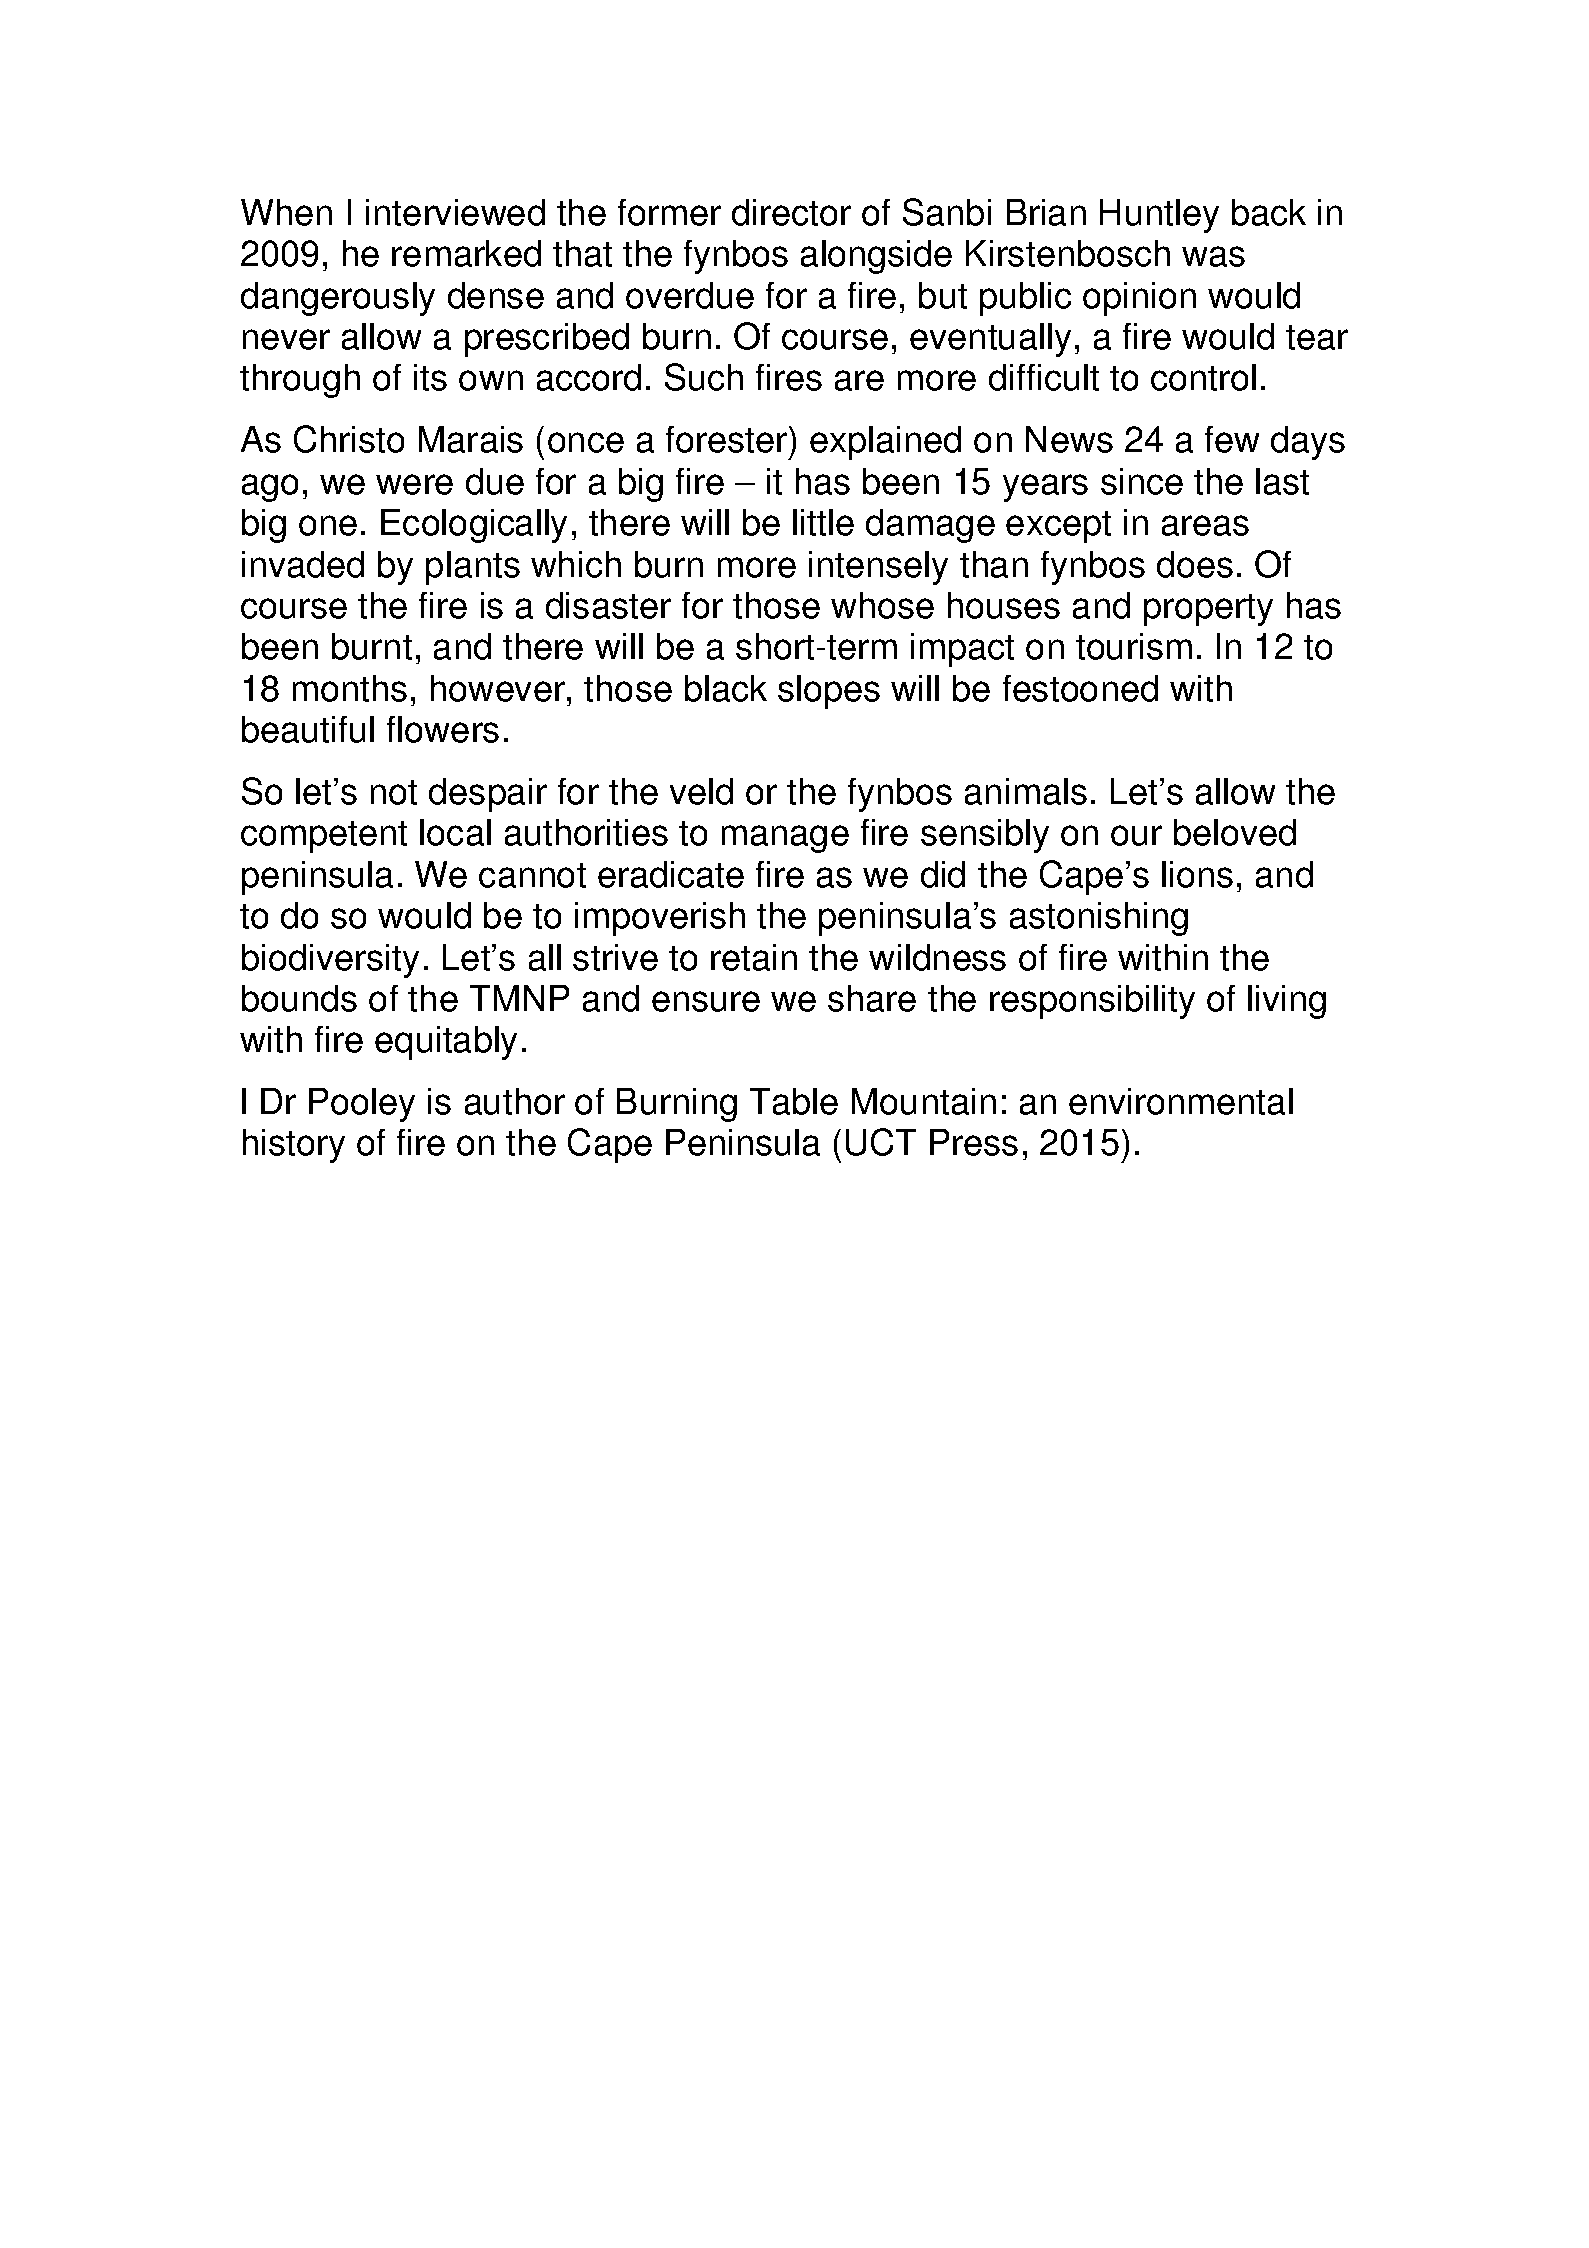  I want to click on Table, so click(794, 1101).
